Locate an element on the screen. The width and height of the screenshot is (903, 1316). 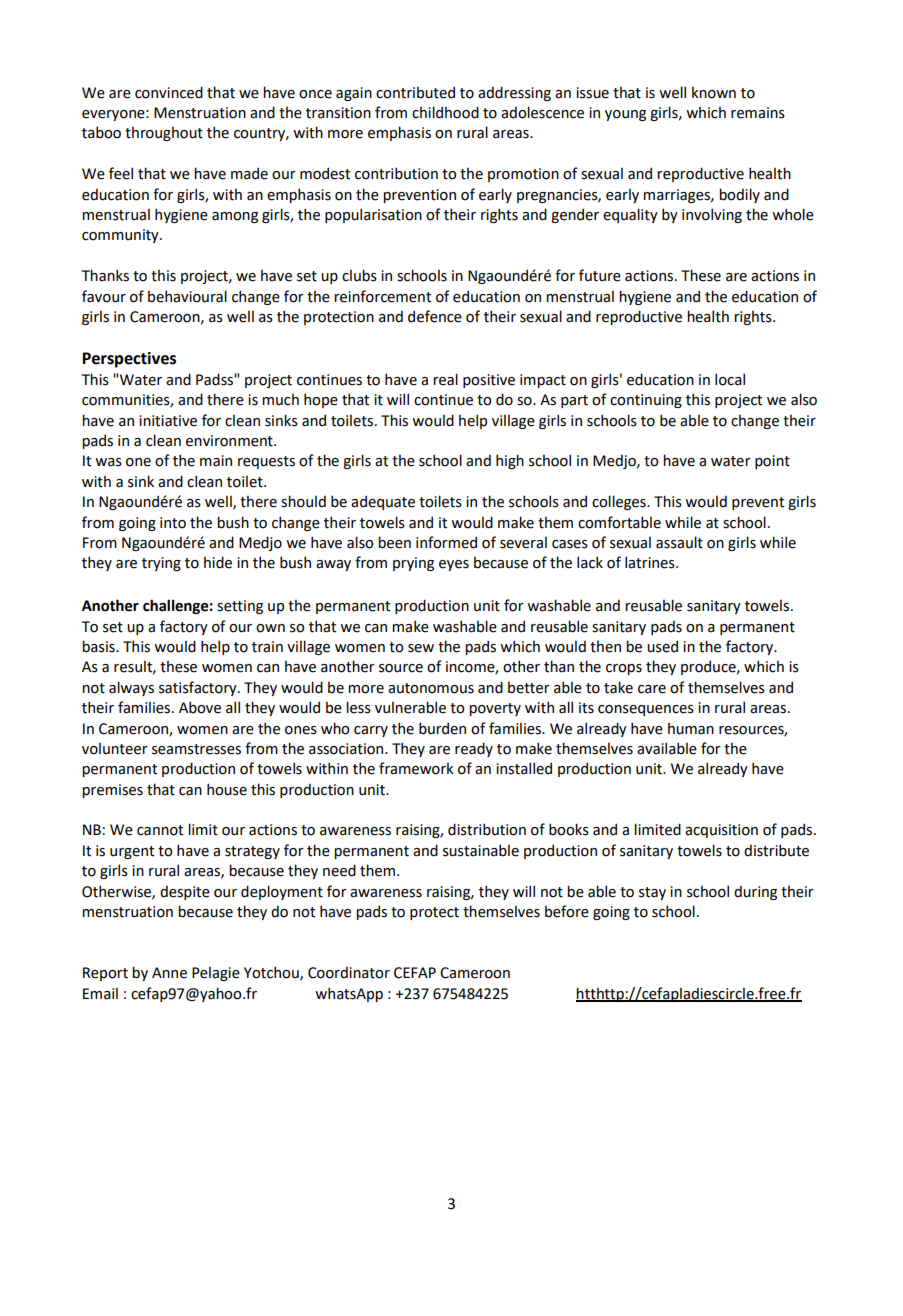
throughout is located at coordinates (164, 134).
